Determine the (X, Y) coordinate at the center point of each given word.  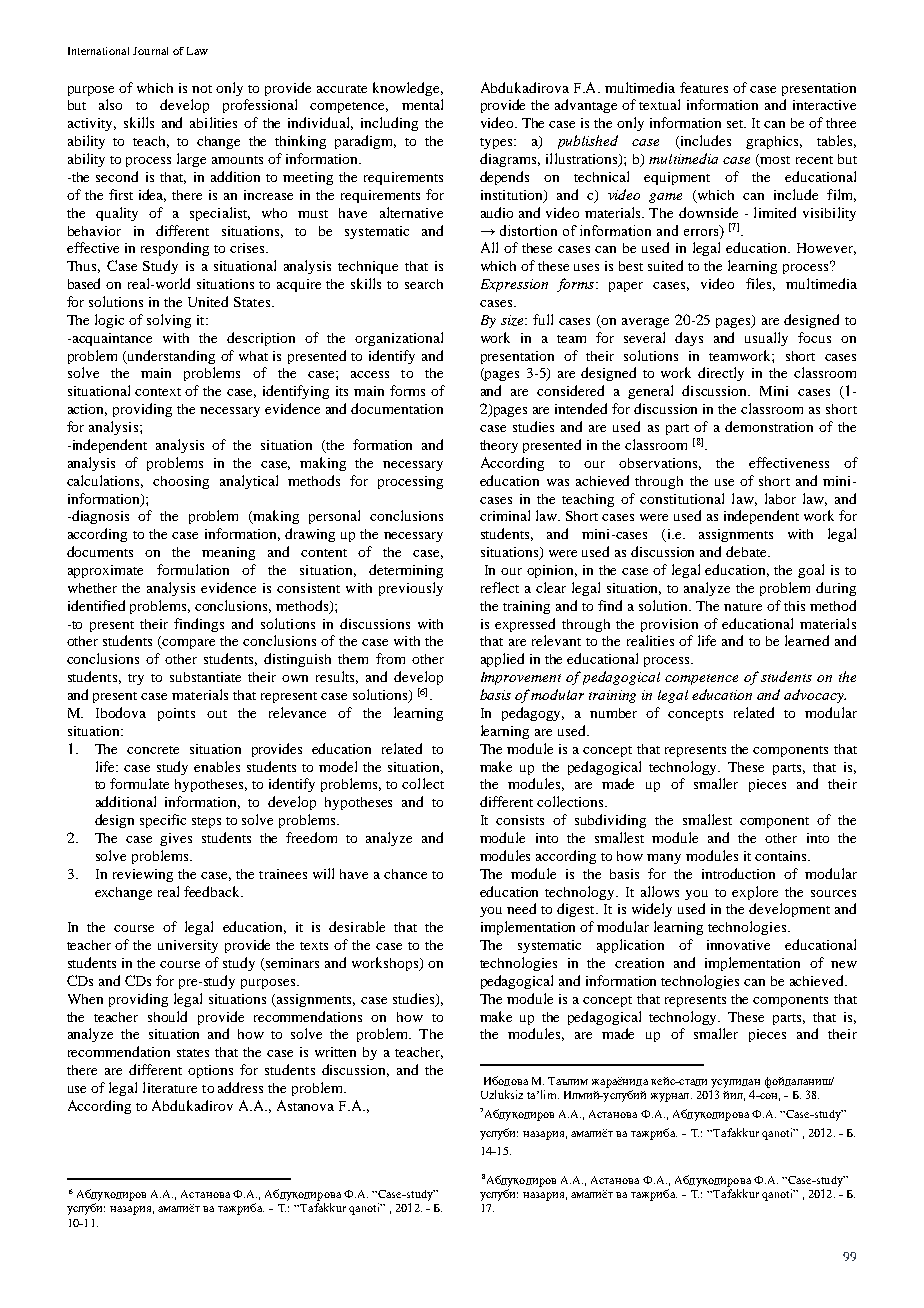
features (704, 87)
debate (747, 551)
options (210, 1071)
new (844, 964)
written (335, 1052)
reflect (500, 587)
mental (422, 104)
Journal (150, 51)
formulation (193, 569)
